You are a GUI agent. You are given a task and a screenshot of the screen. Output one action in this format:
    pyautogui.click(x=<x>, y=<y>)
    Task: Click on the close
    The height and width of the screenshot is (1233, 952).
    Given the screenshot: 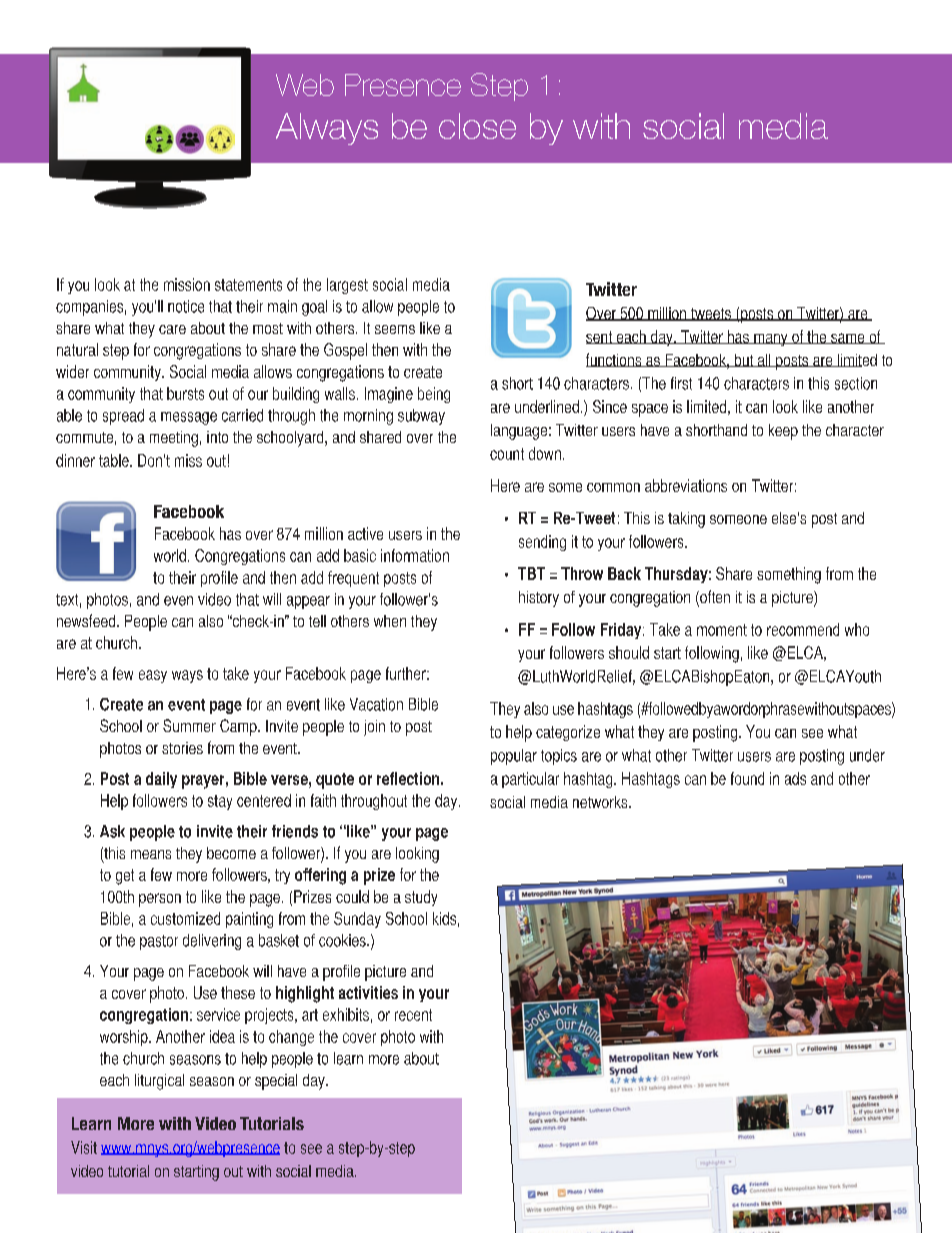 What is the action you would take?
    pyautogui.click(x=477, y=126)
